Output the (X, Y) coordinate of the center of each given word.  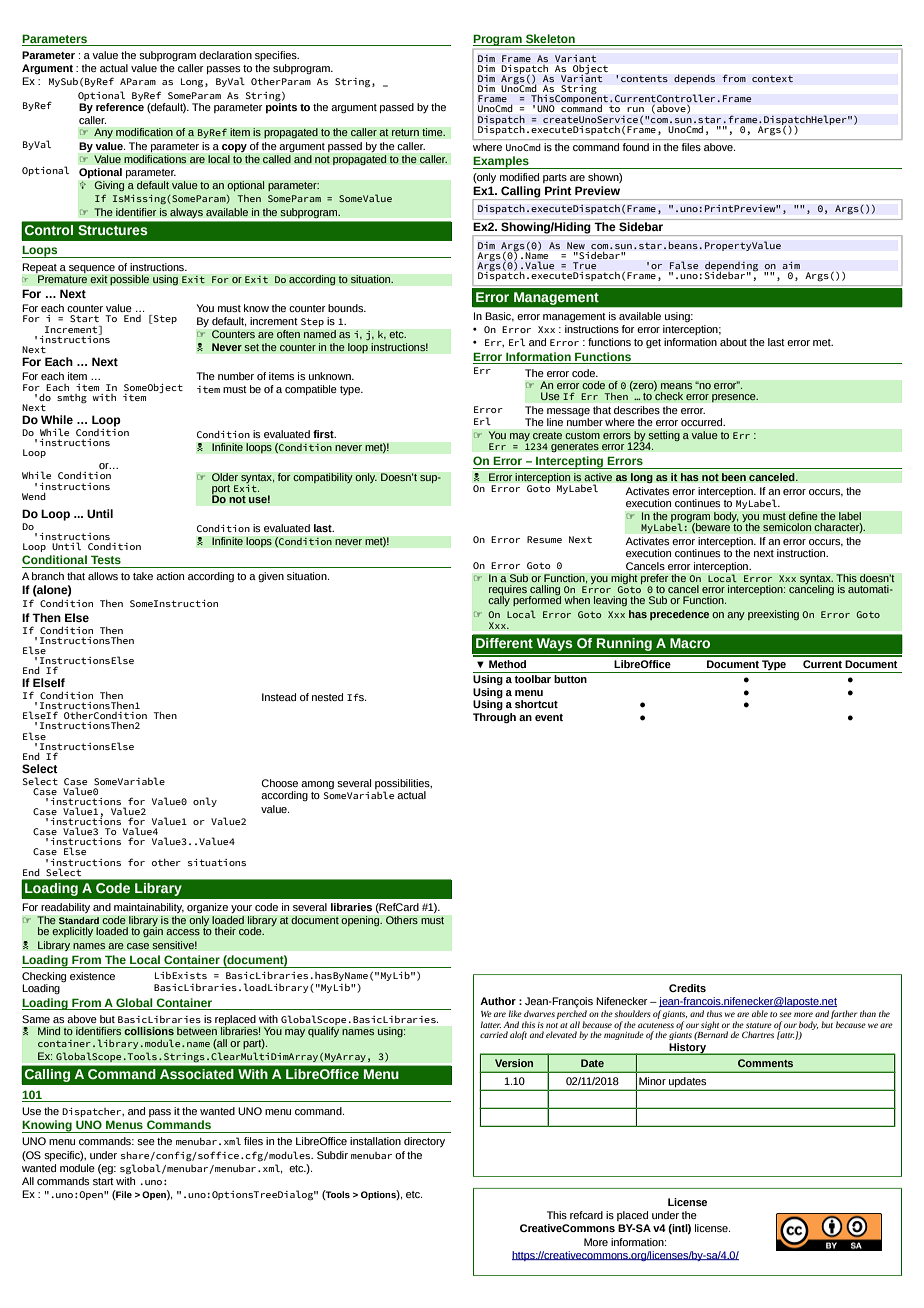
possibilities (403, 785)
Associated (197, 1074)
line (555, 422)
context (772, 79)
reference (120, 107)
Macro (690, 643)
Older (225, 477)
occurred (703, 422)
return (405, 132)
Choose (279, 783)
